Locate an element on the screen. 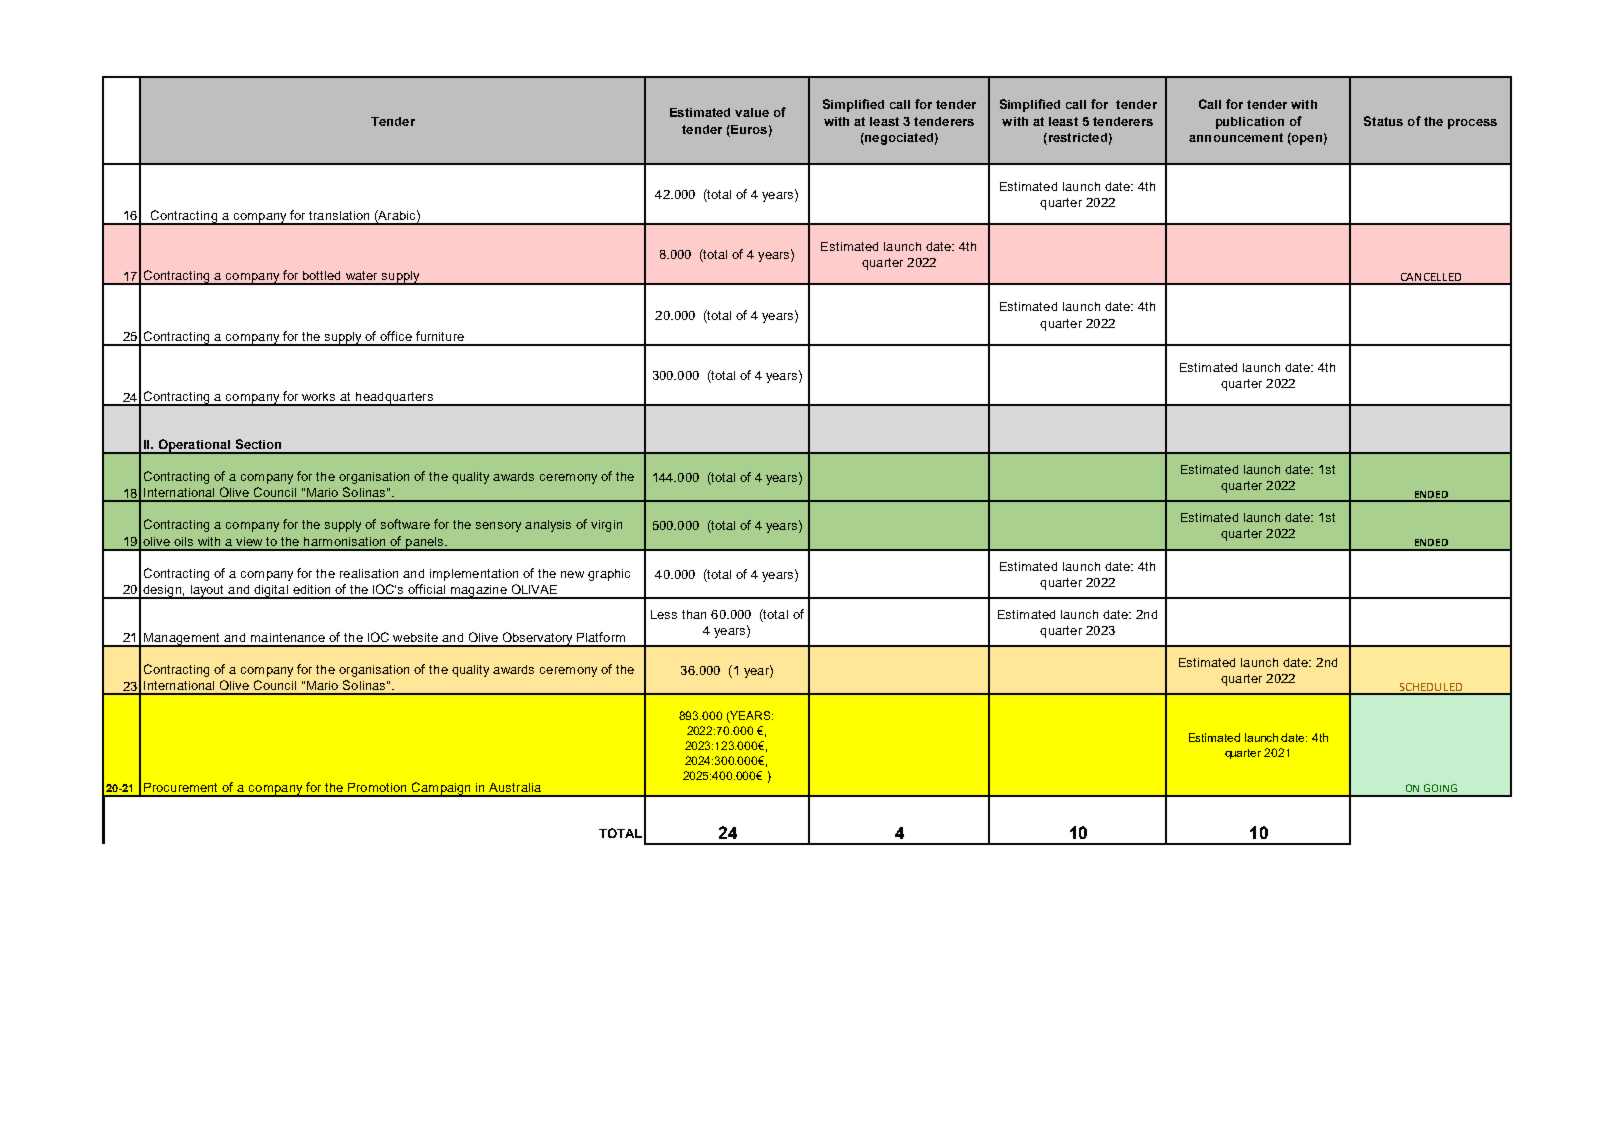 The image size is (1616, 1143). Operational is located at coordinates (194, 446).
